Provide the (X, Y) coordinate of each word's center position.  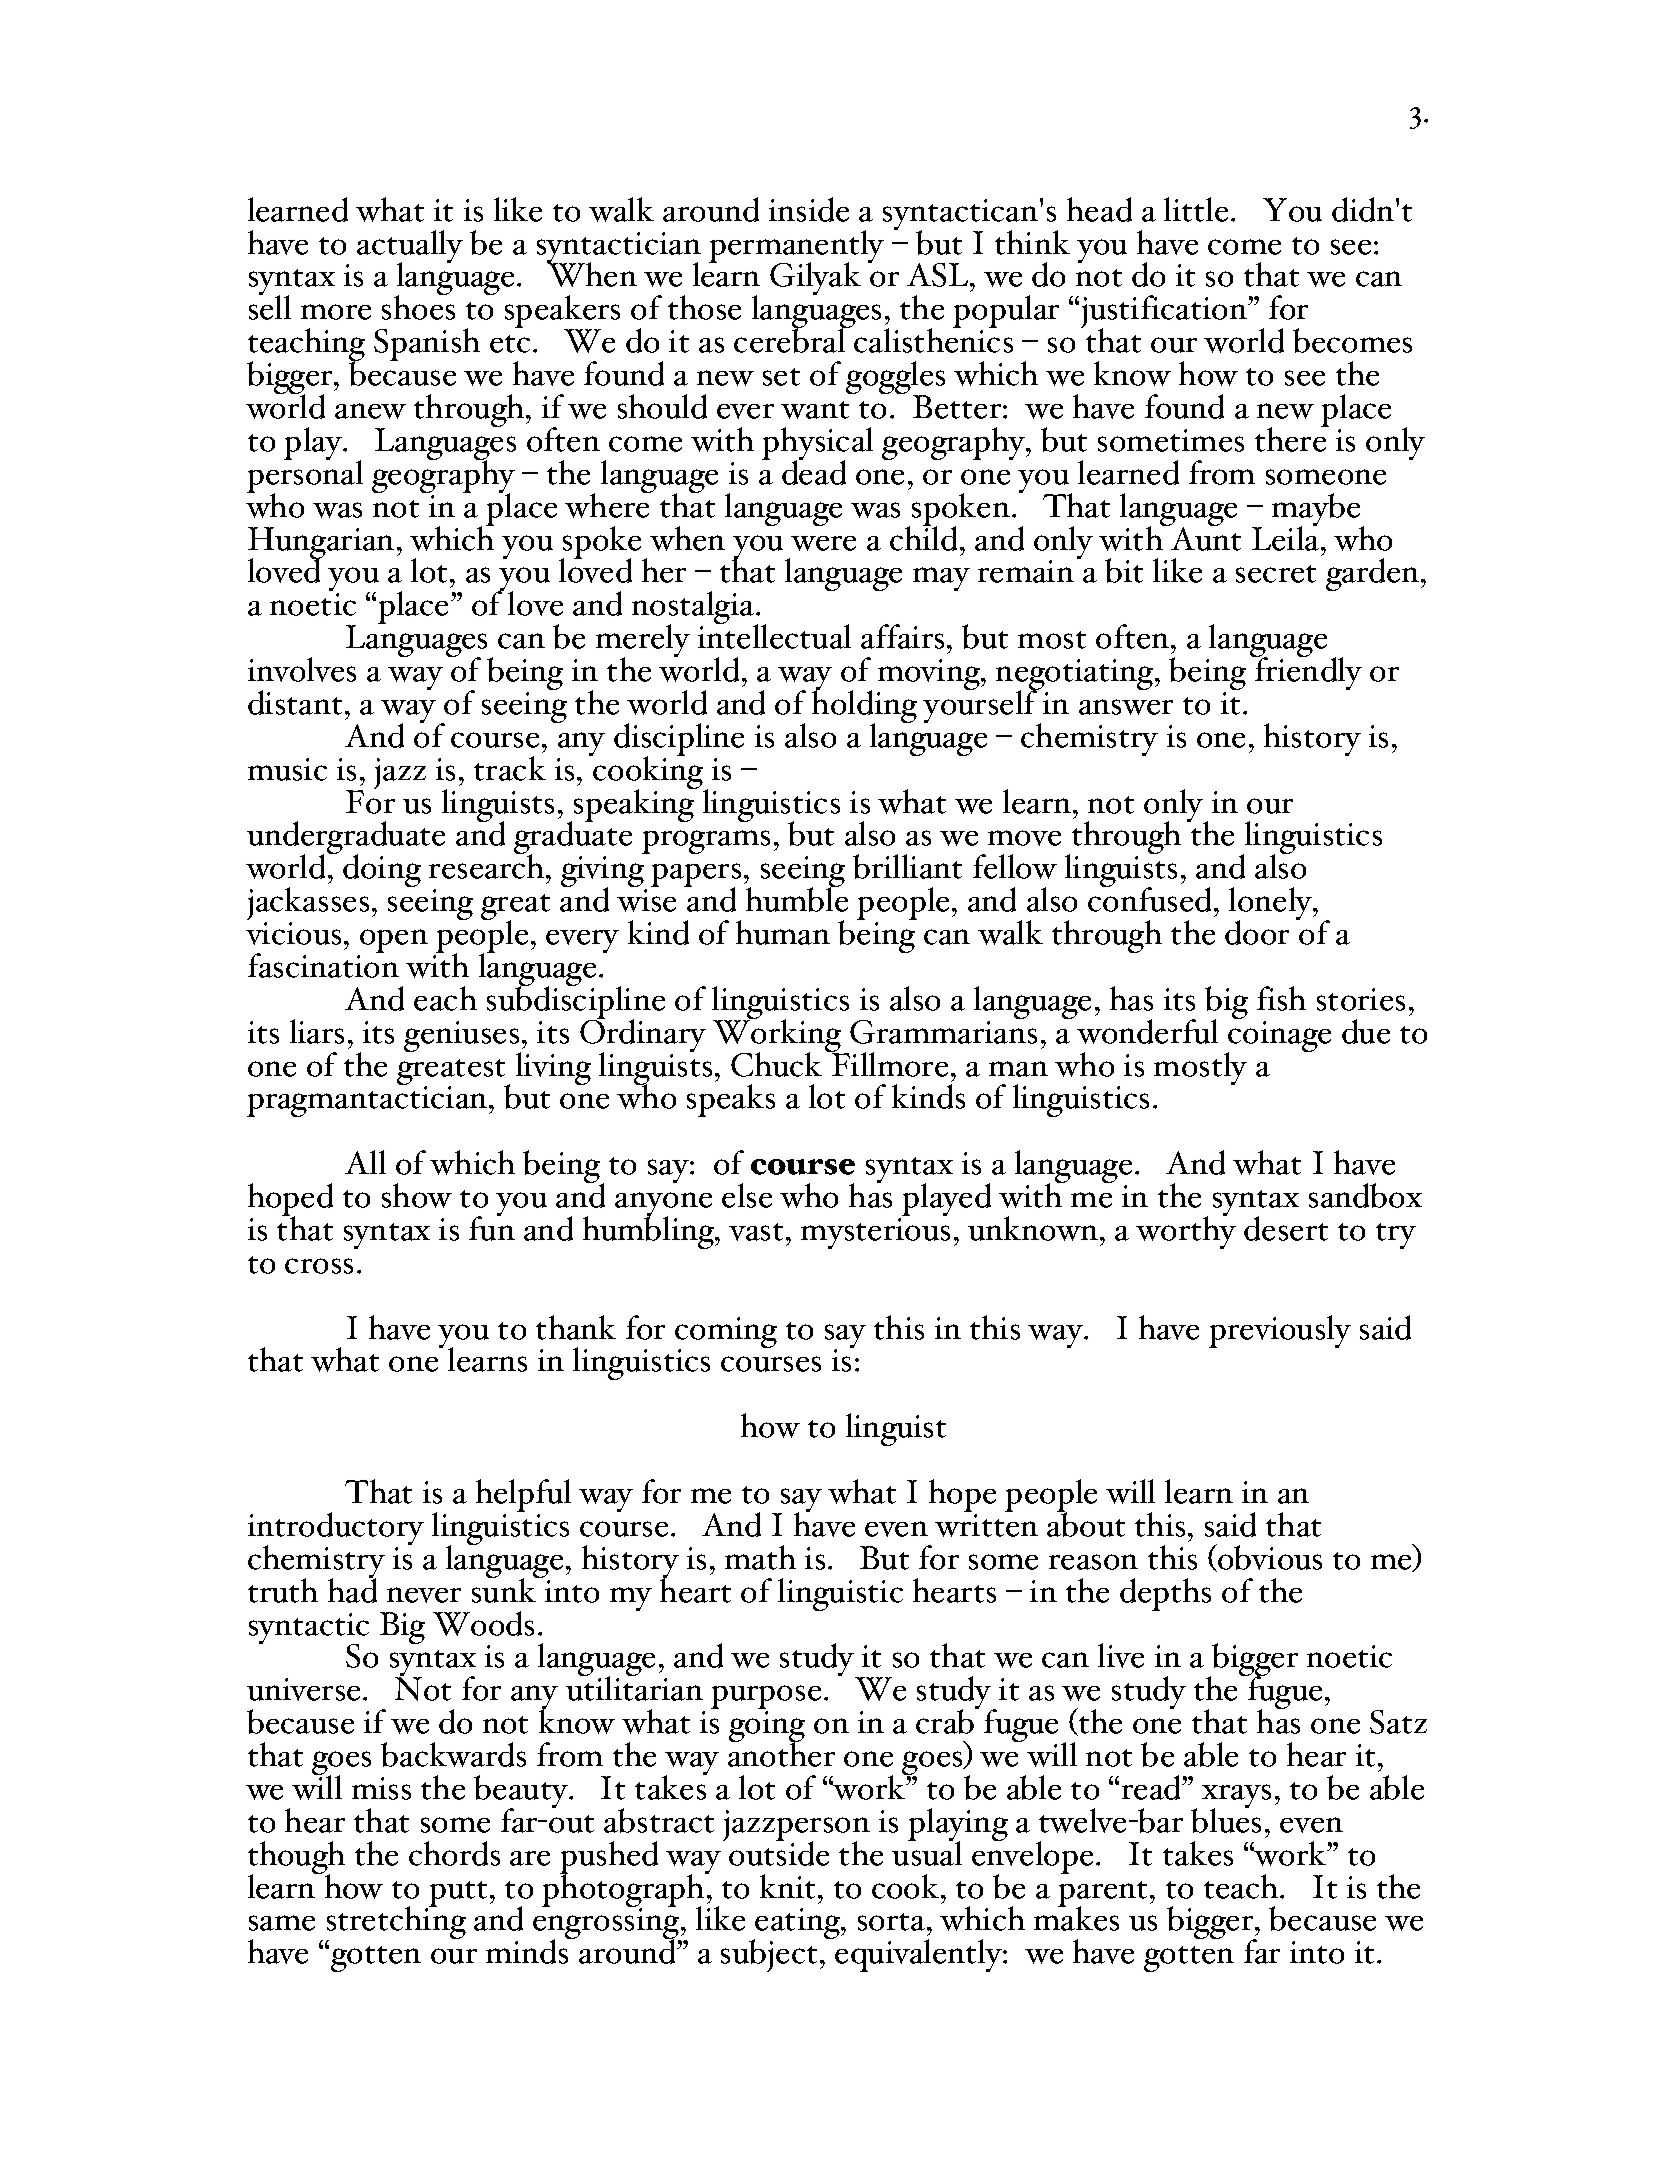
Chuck (776, 1064)
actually (410, 248)
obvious (1269, 1558)
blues (1226, 1819)
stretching (396, 1924)
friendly (1307, 672)
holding (864, 707)
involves (302, 669)
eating (798, 1925)
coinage (1278, 1038)
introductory (336, 1530)
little (1196, 209)
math (760, 1557)
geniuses (462, 1038)
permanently (796, 248)
